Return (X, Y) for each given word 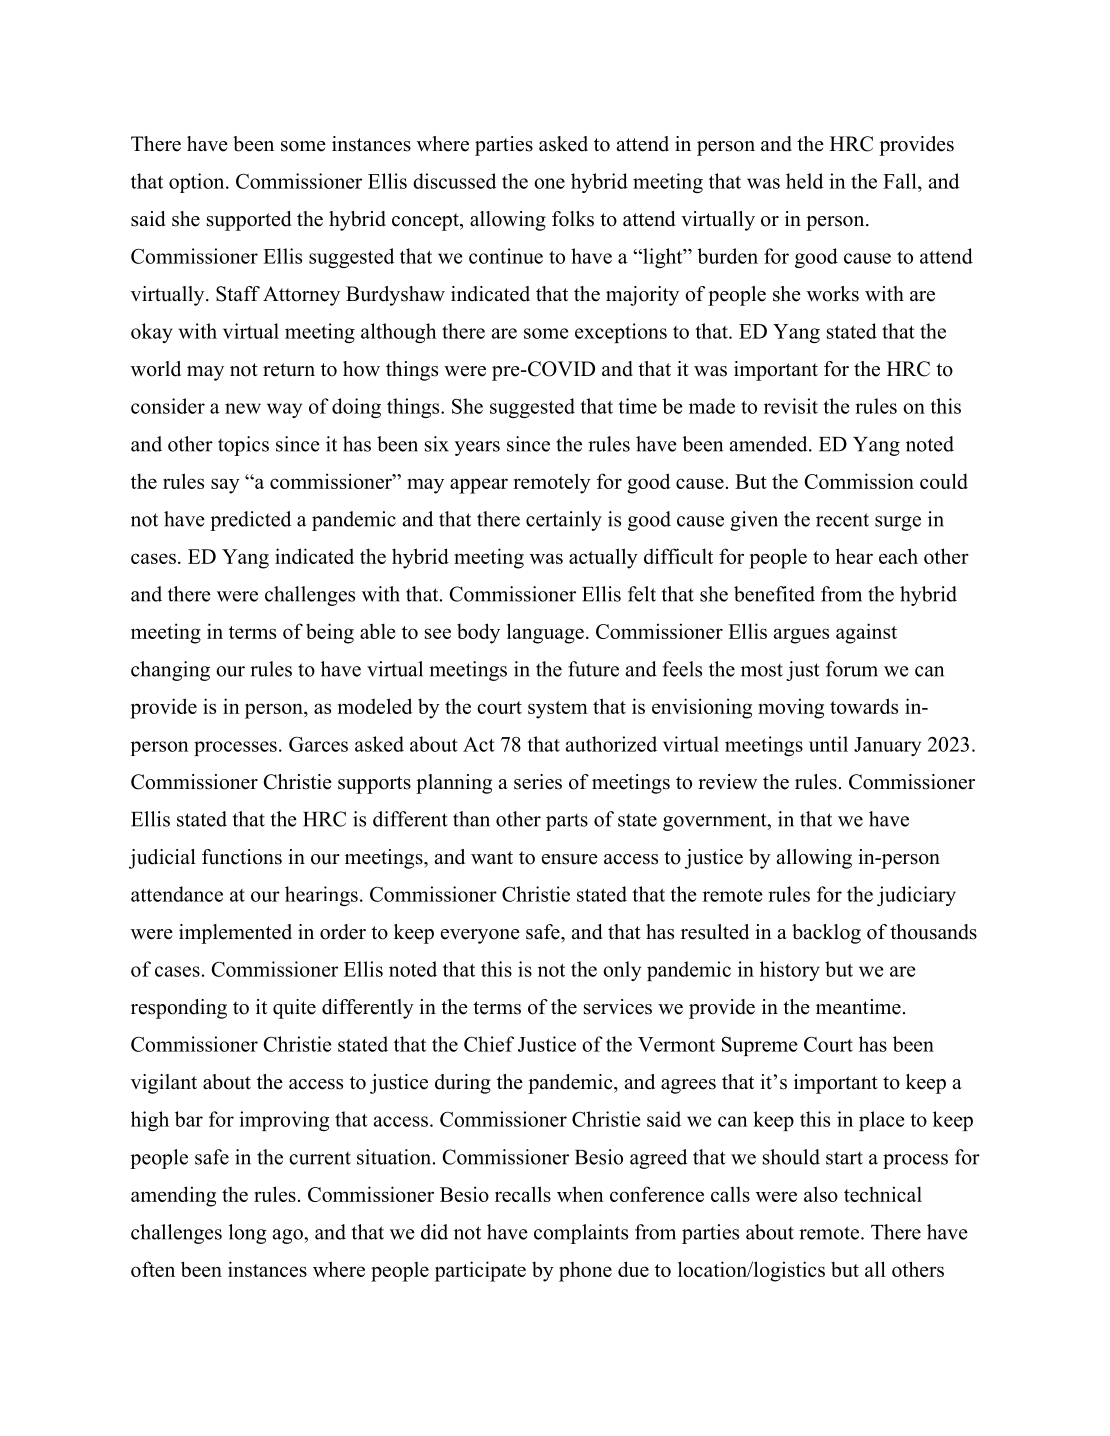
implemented (235, 934)
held (804, 181)
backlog (826, 934)
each (898, 556)
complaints (581, 1234)
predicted (250, 521)
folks (573, 219)
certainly (564, 521)
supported (249, 221)
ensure (570, 859)
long (247, 1234)
